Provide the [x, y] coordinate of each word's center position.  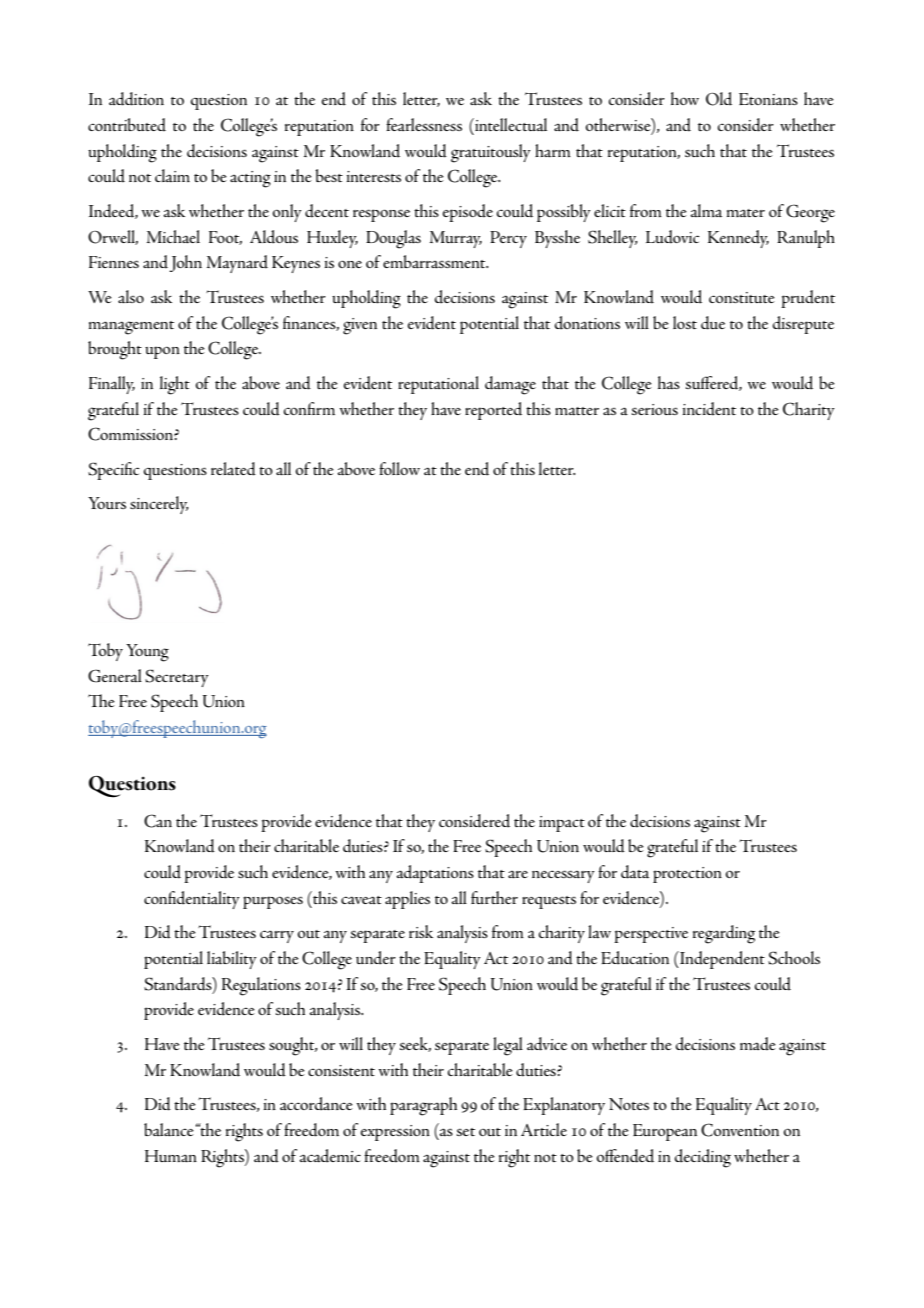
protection [687, 875]
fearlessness [424, 124]
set [466, 1132]
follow [399, 468]
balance [169, 1130]
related [233, 469]
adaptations [435, 874]
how [685, 98]
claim [172, 176]
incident [709, 409]
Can [158, 821]
